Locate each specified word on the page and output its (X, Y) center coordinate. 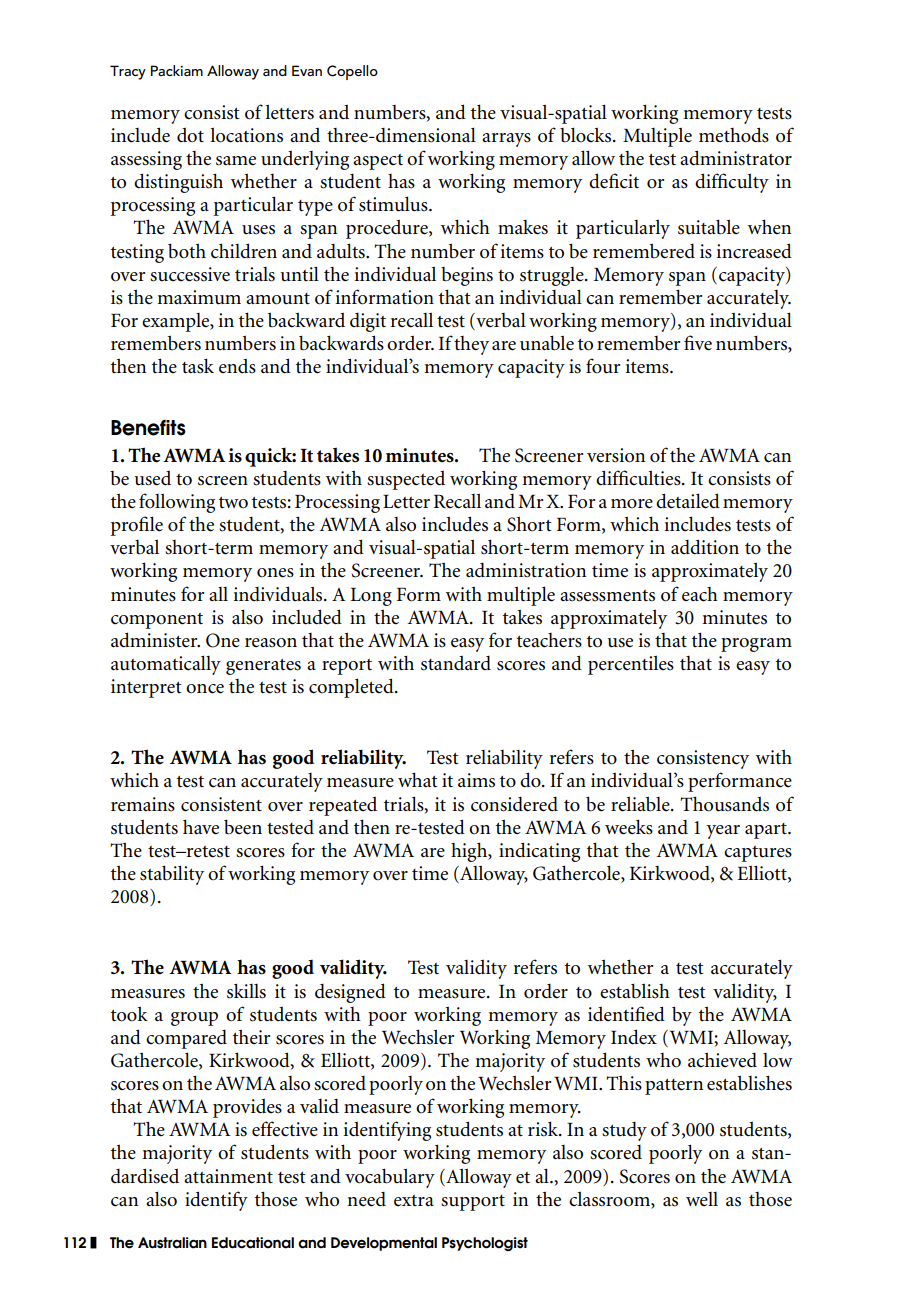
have (201, 827)
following (177, 503)
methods (734, 135)
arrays (506, 140)
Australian (172, 1243)
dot (190, 135)
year (723, 832)
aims (476, 780)
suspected (406, 480)
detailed (688, 501)
